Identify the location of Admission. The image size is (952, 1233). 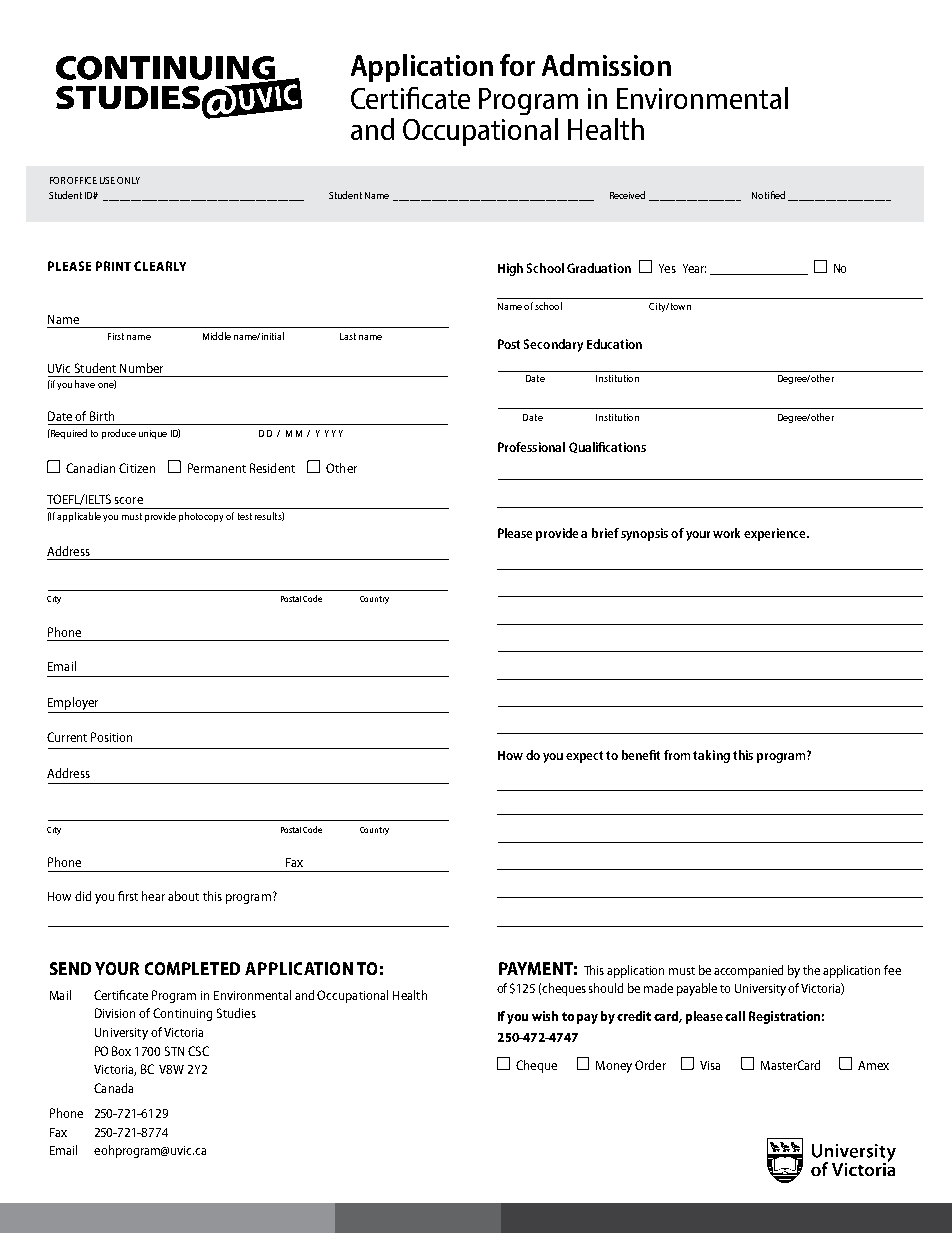
(606, 65).
